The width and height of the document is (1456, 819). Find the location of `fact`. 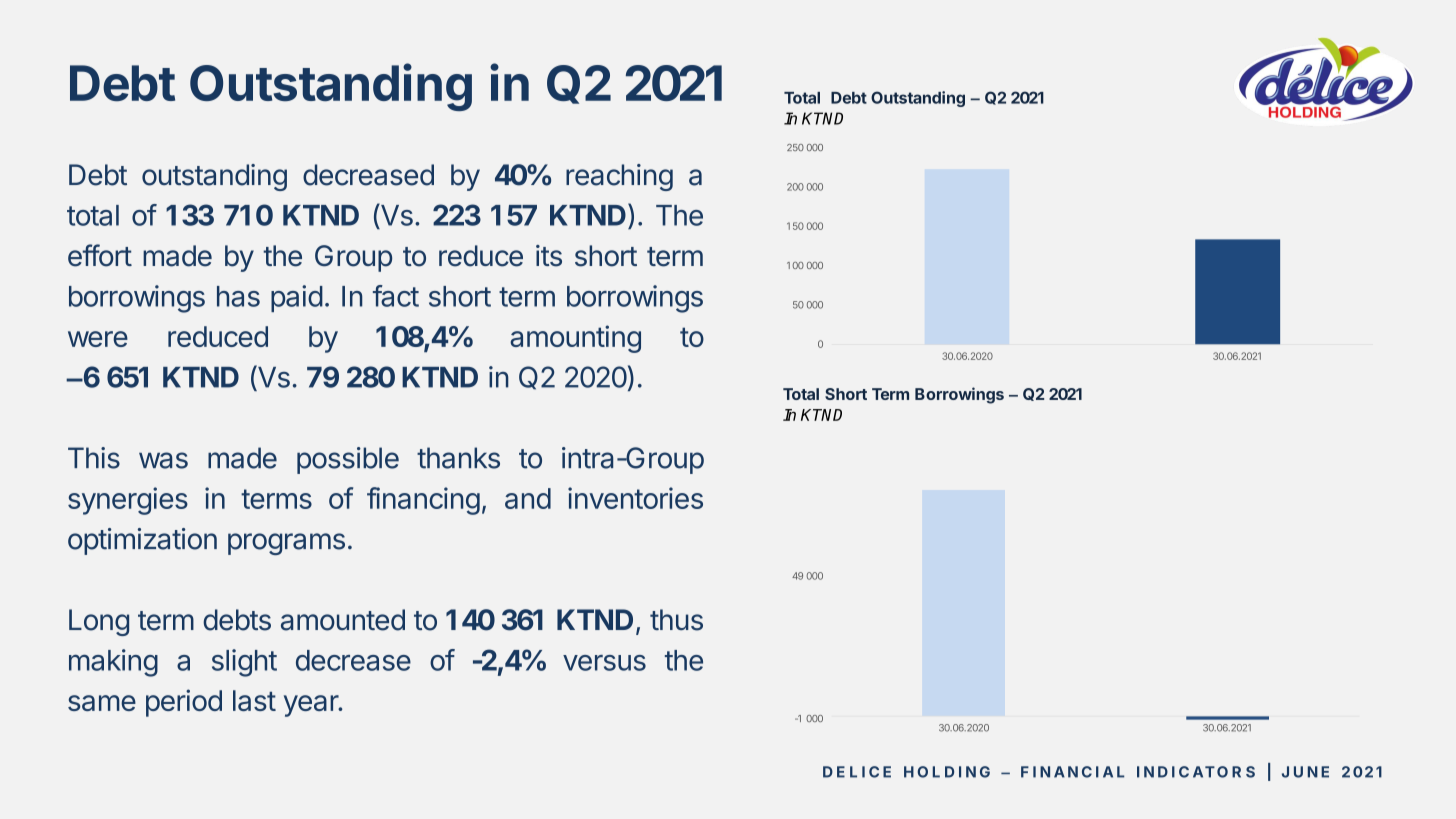

fact is located at coordinates (396, 296).
